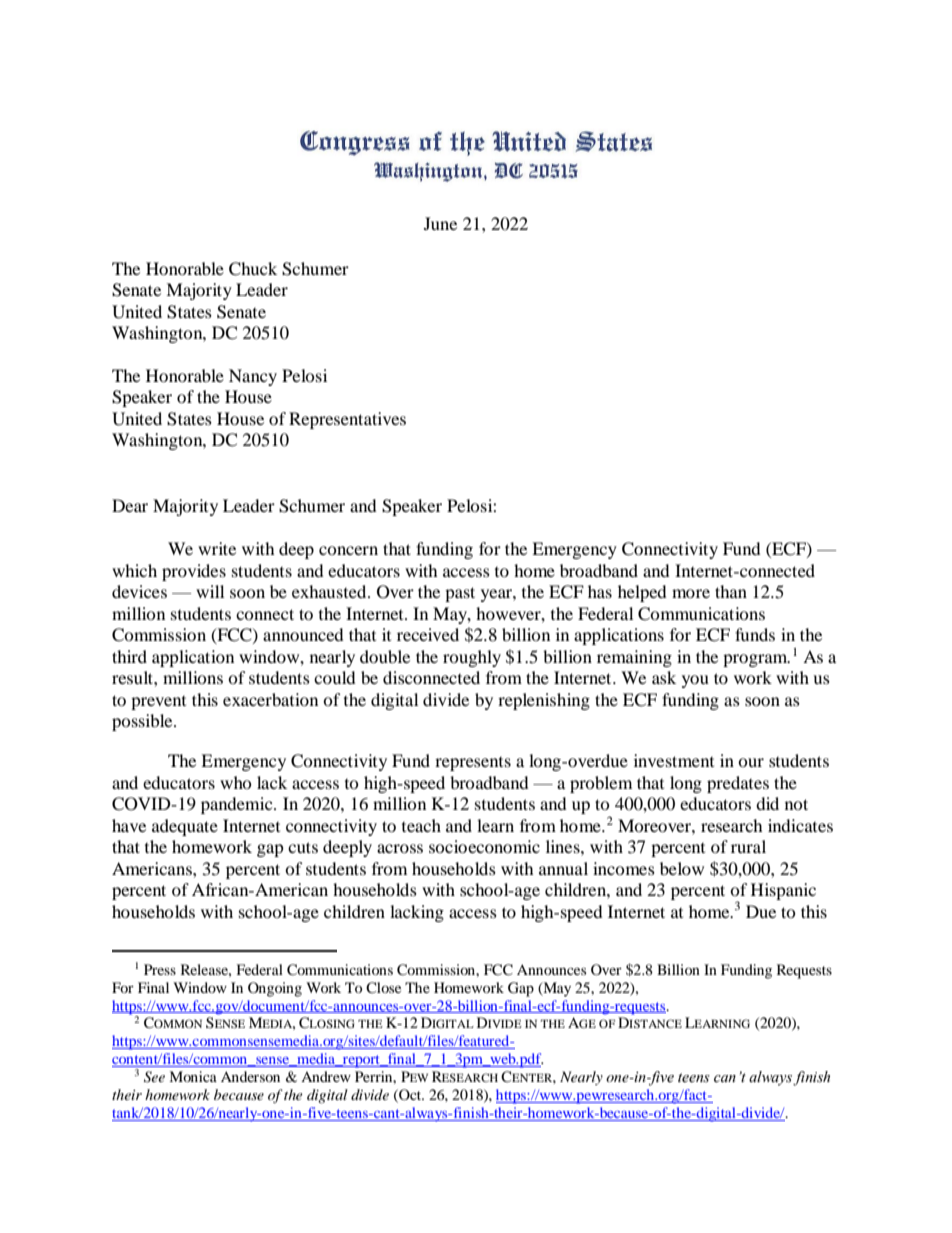 The image size is (952, 1233). What do you see at coordinates (236, 782) in the screenshot?
I see `who` at bounding box center [236, 782].
